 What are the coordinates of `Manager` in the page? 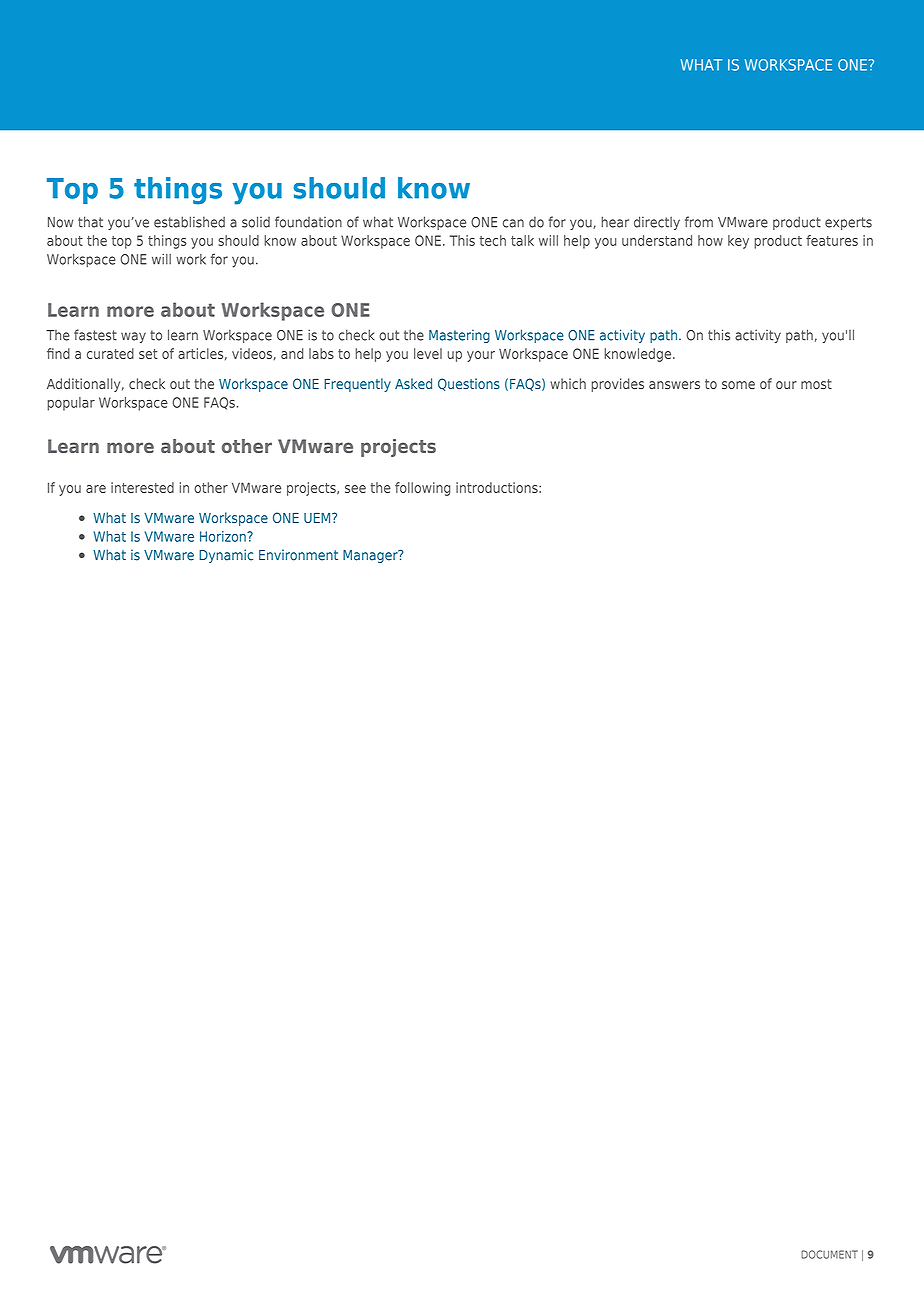 It's located at (371, 556).
